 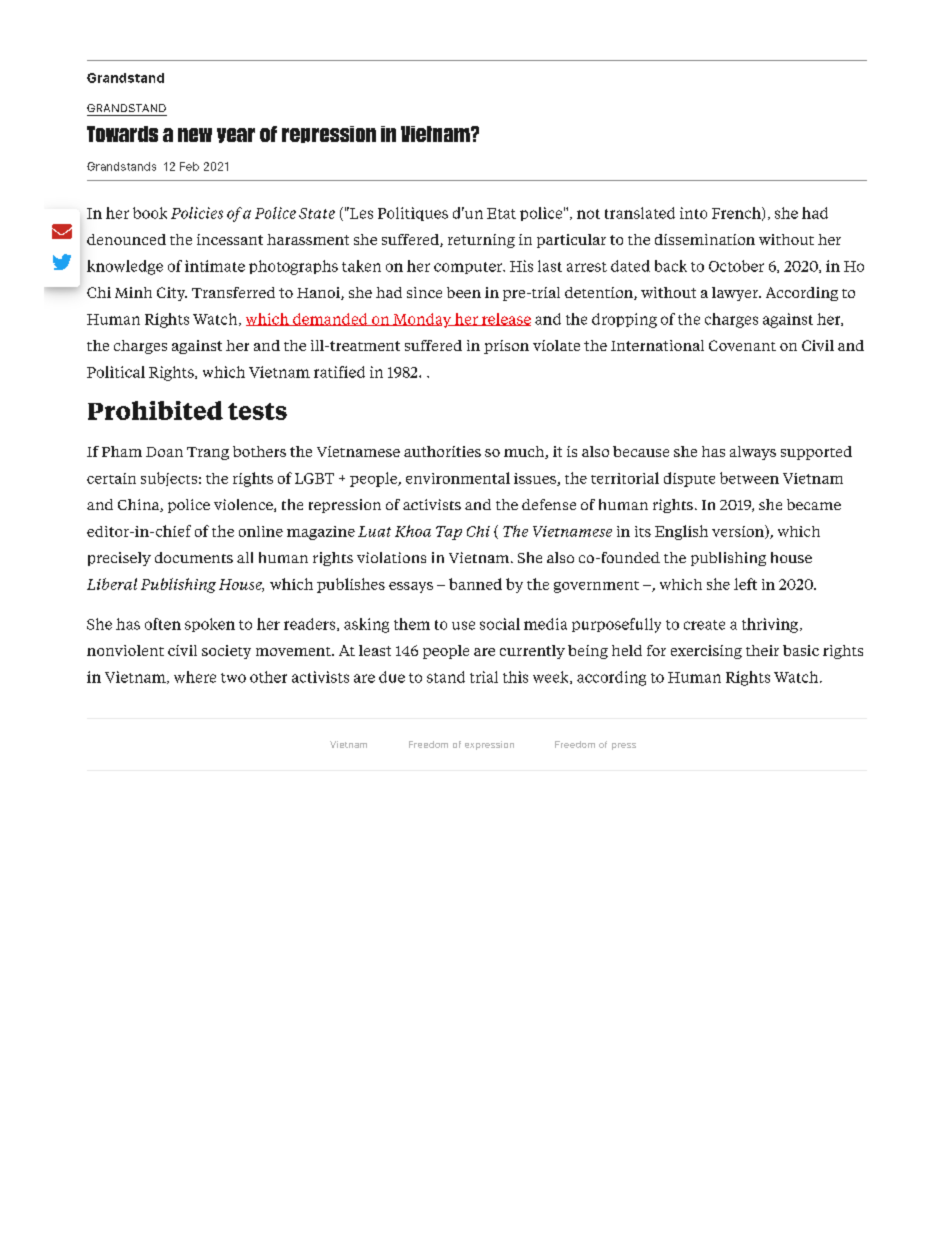 What do you see at coordinates (442, 451) in the screenshot?
I see `authorities` at bounding box center [442, 451].
